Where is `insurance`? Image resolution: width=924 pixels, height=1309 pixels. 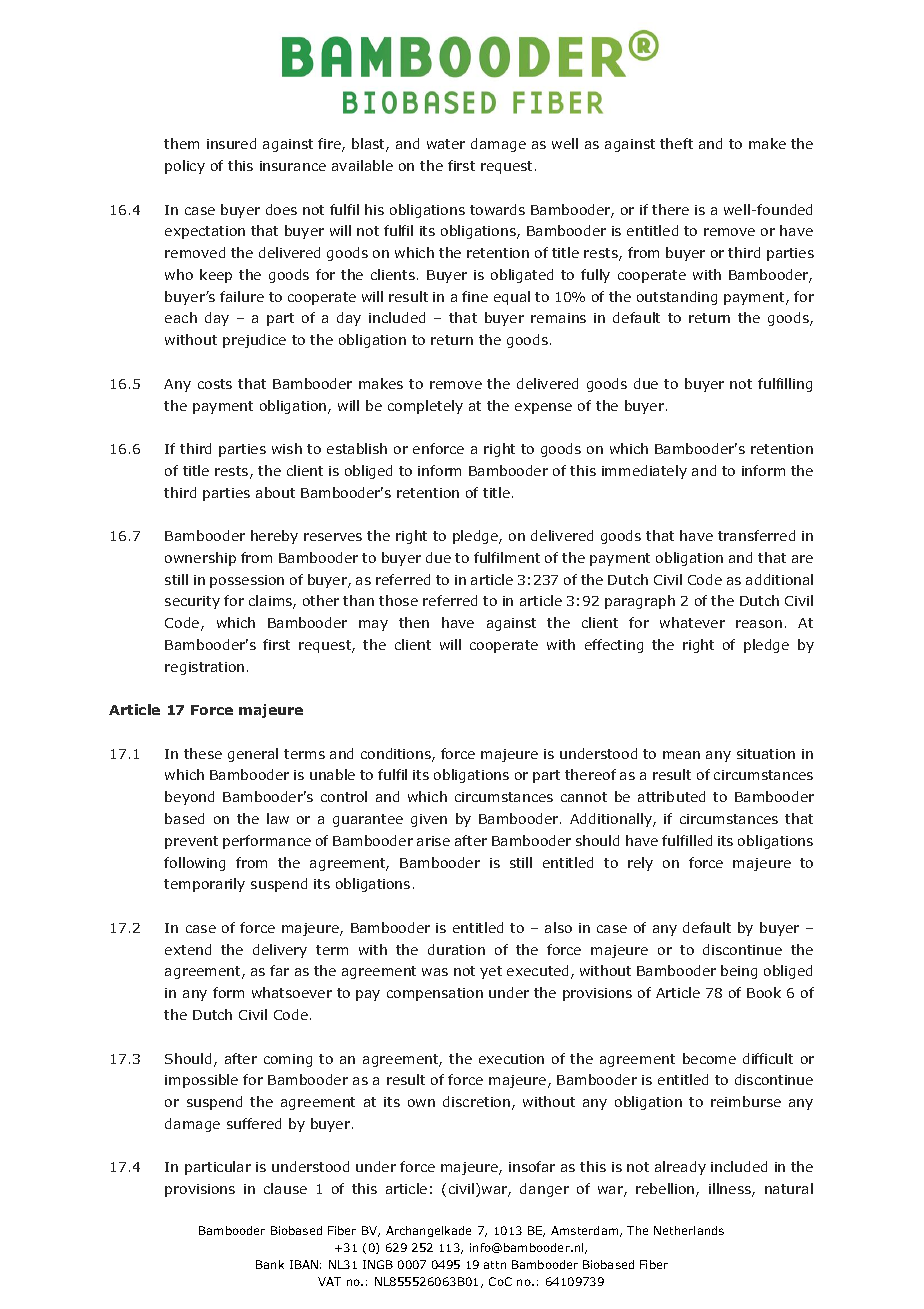
insurance is located at coordinates (293, 166).
